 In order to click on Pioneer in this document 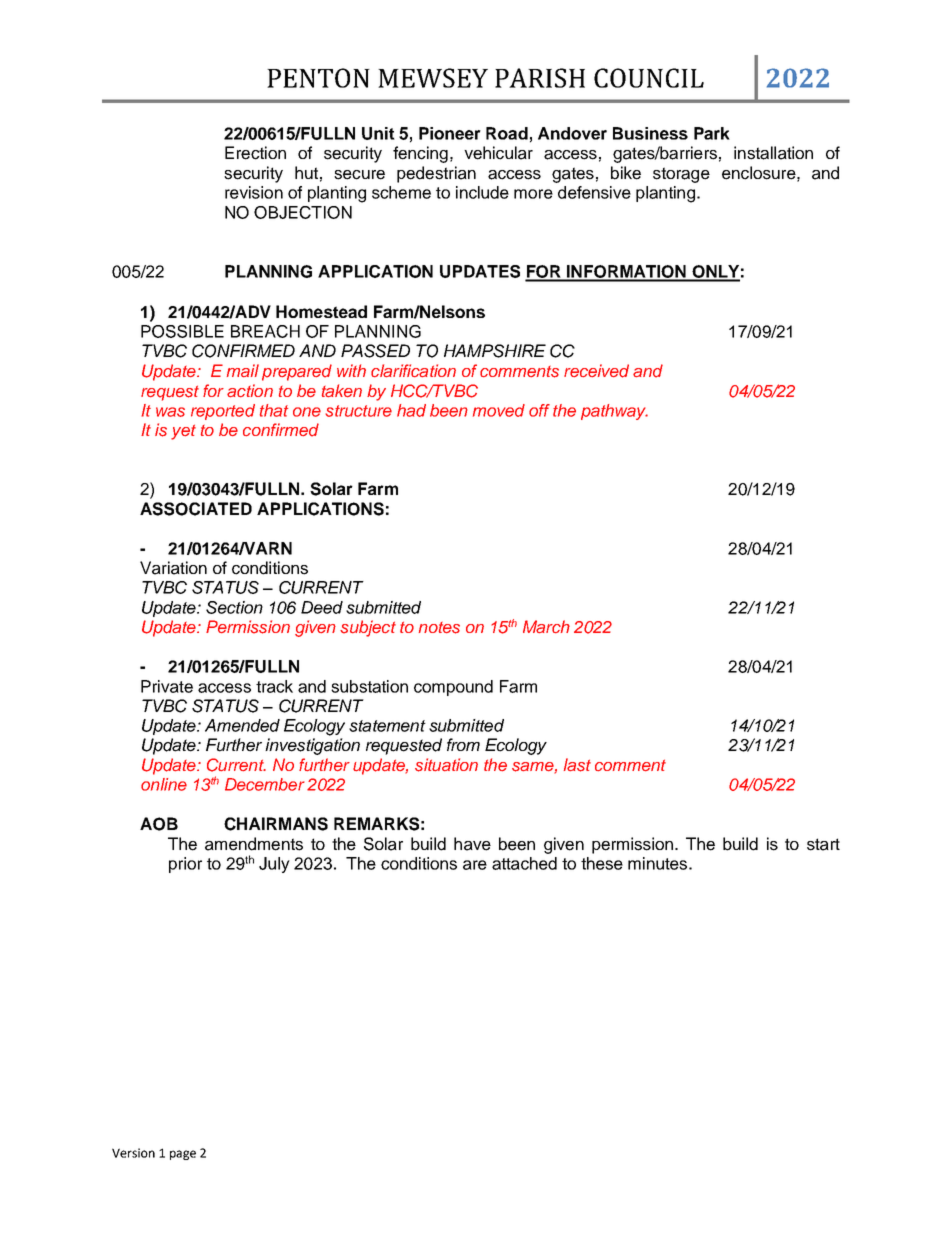, I will do `click(450, 133)`.
